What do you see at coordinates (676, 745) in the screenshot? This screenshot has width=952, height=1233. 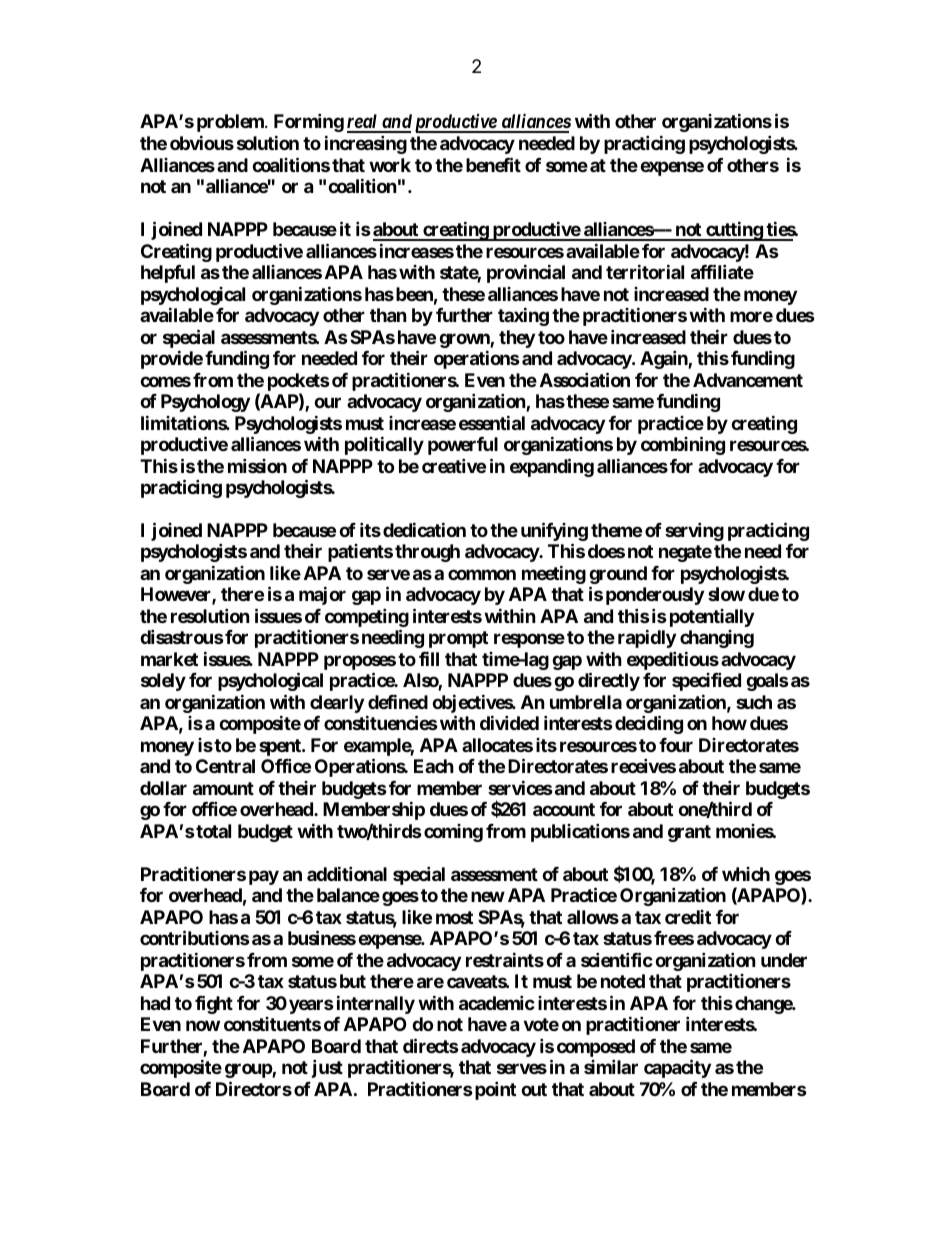 I see `four` at bounding box center [676, 745].
